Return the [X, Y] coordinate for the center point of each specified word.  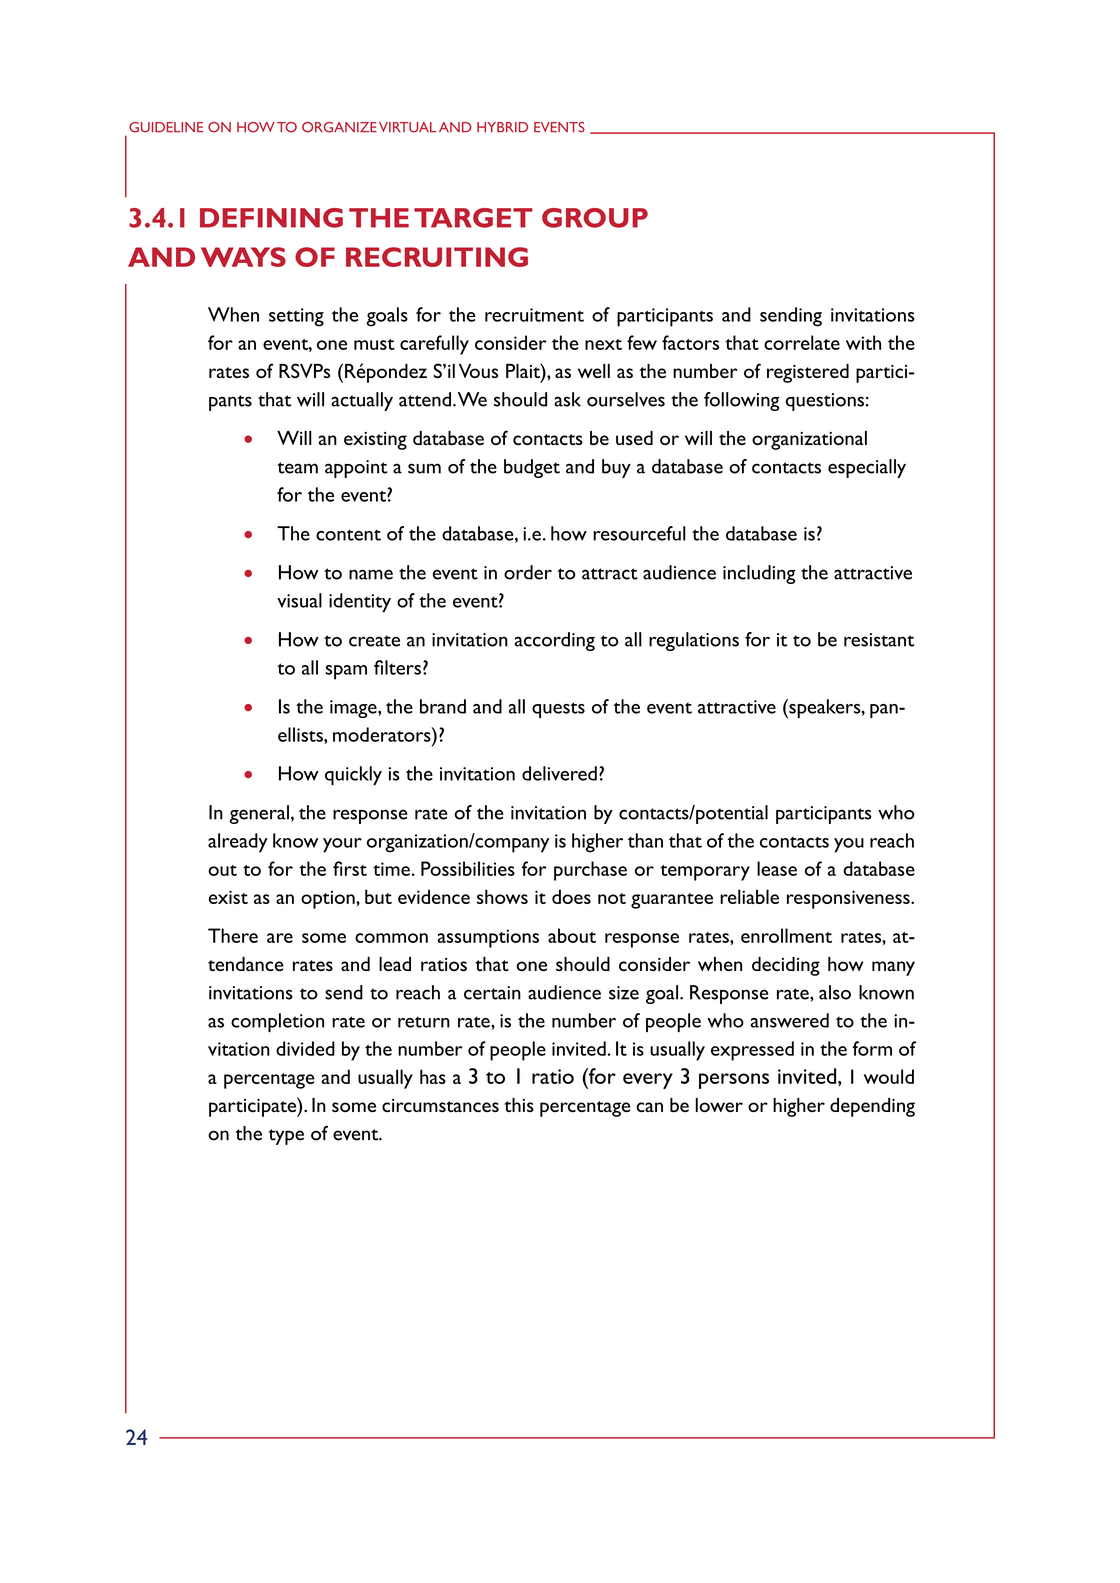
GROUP [595, 218]
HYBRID [502, 127]
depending [872, 1107]
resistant [879, 640]
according [555, 641]
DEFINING [271, 218]
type [286, 1137]
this [519, 1105]
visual [299, 600]
